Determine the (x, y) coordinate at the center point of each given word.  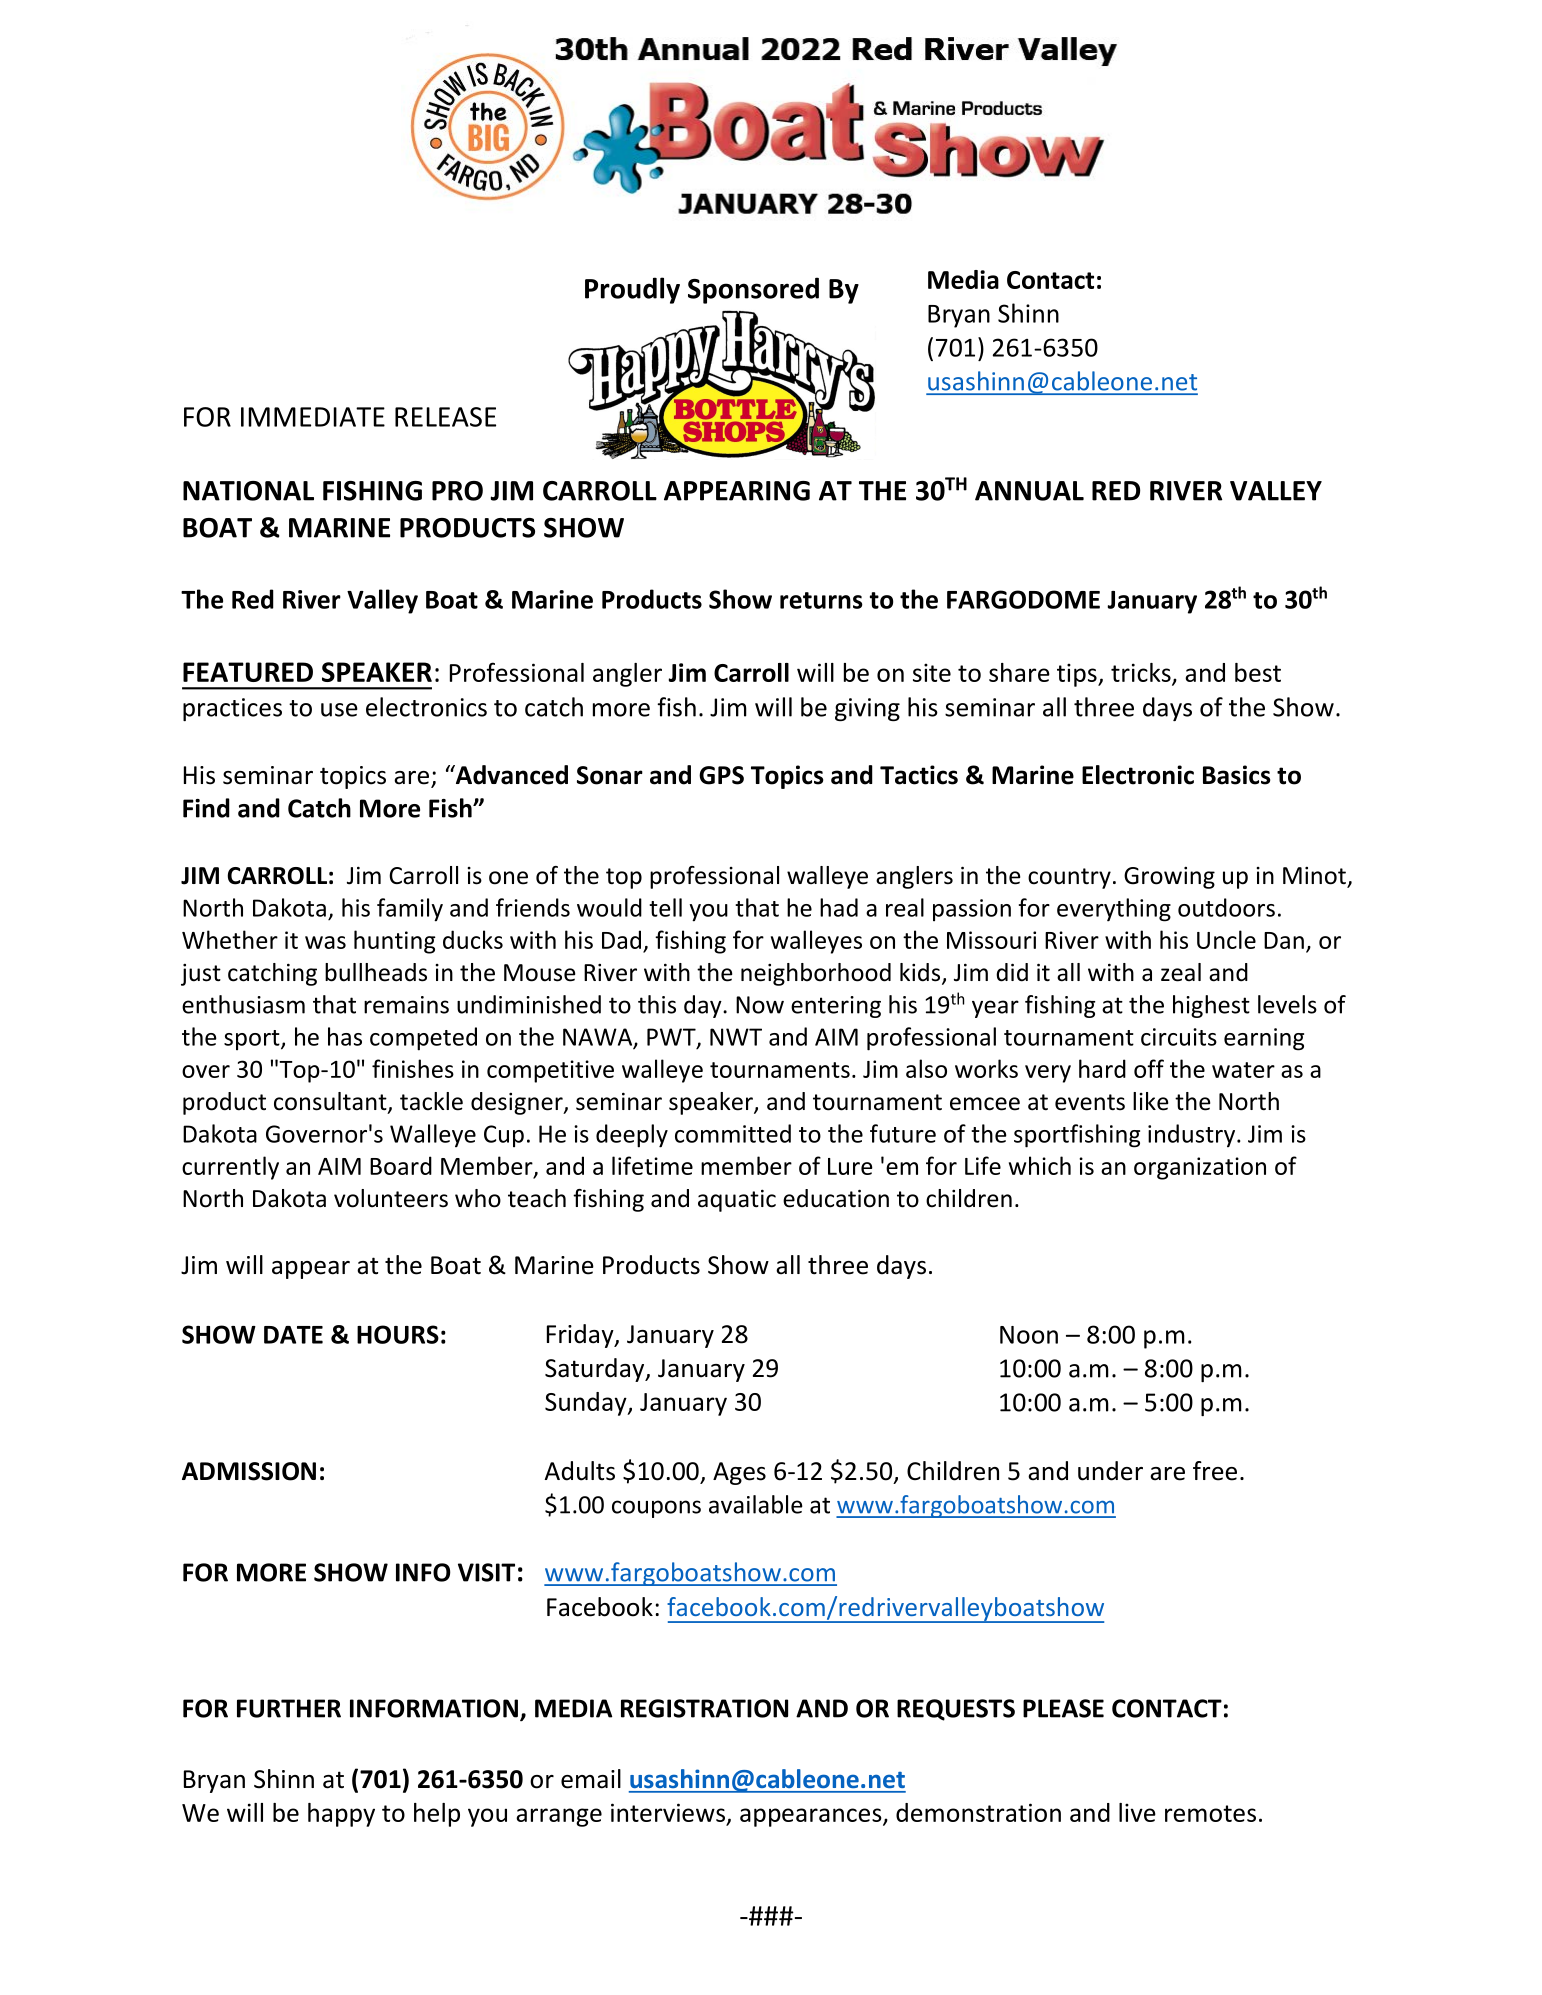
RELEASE (445, 417)
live (1137, 1812)
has (345, 1036)
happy (341, 1815)
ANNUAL (1029, 491)
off (1149, 1068)
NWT (736, 1037)
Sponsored (753, 290)
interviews (668, 1812)
